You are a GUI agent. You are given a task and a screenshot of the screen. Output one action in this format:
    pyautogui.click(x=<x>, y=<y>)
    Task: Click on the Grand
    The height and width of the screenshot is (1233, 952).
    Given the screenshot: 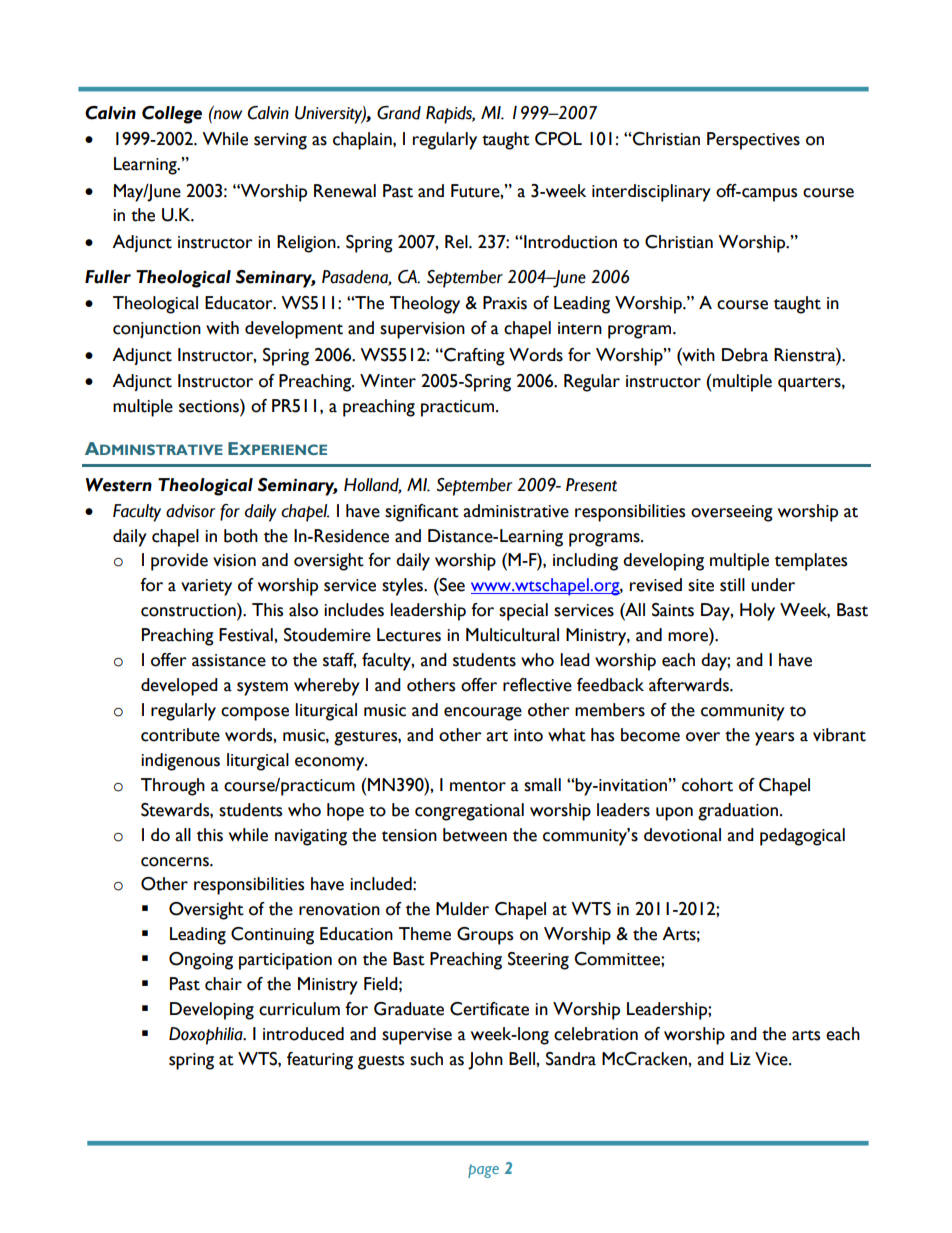 What is the action you would take?
    pyautogui.click(x=399, y=113)
